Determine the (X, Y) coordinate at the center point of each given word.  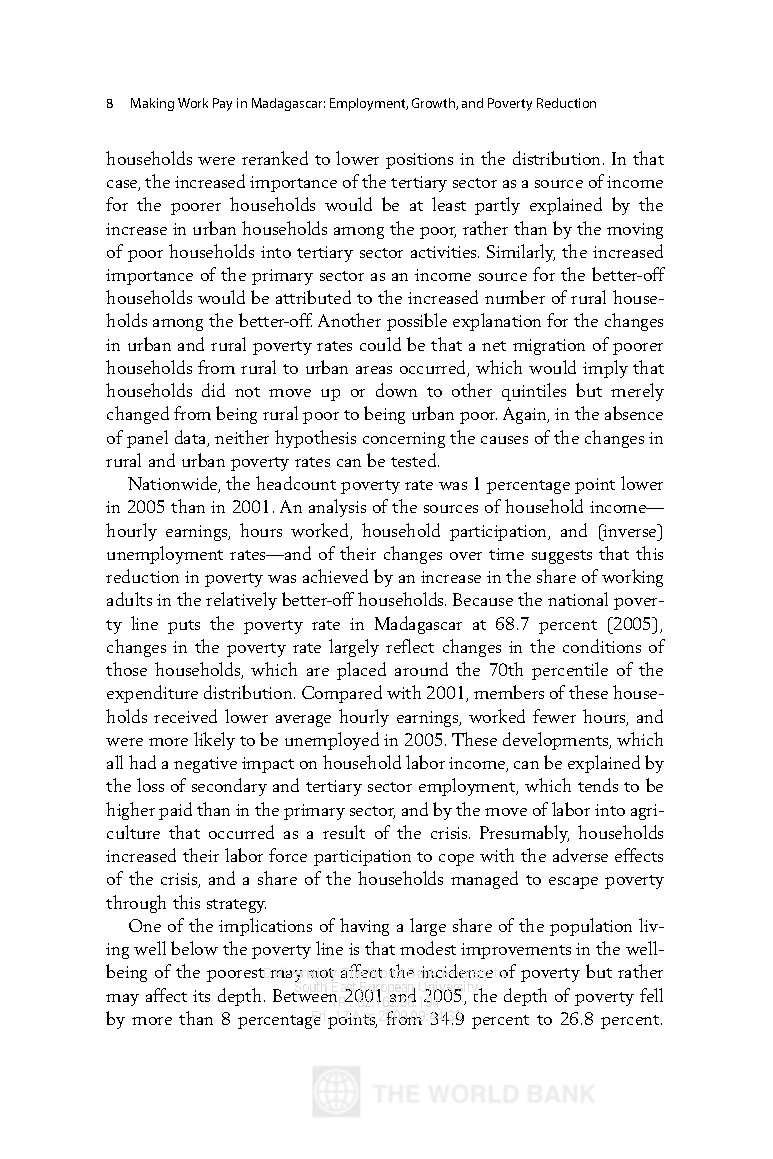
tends (598, 785)
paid (175, 811)
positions (419, 161)
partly (497, 206)
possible (417, 322)
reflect (410, 646)
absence (634, 413)
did (213, 390)
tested (415, 460)
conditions (602, 646)
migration (549, 347)
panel (147, 439)
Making (152, 104)
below (194, 948)
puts (184, 627)
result (344, 832)
